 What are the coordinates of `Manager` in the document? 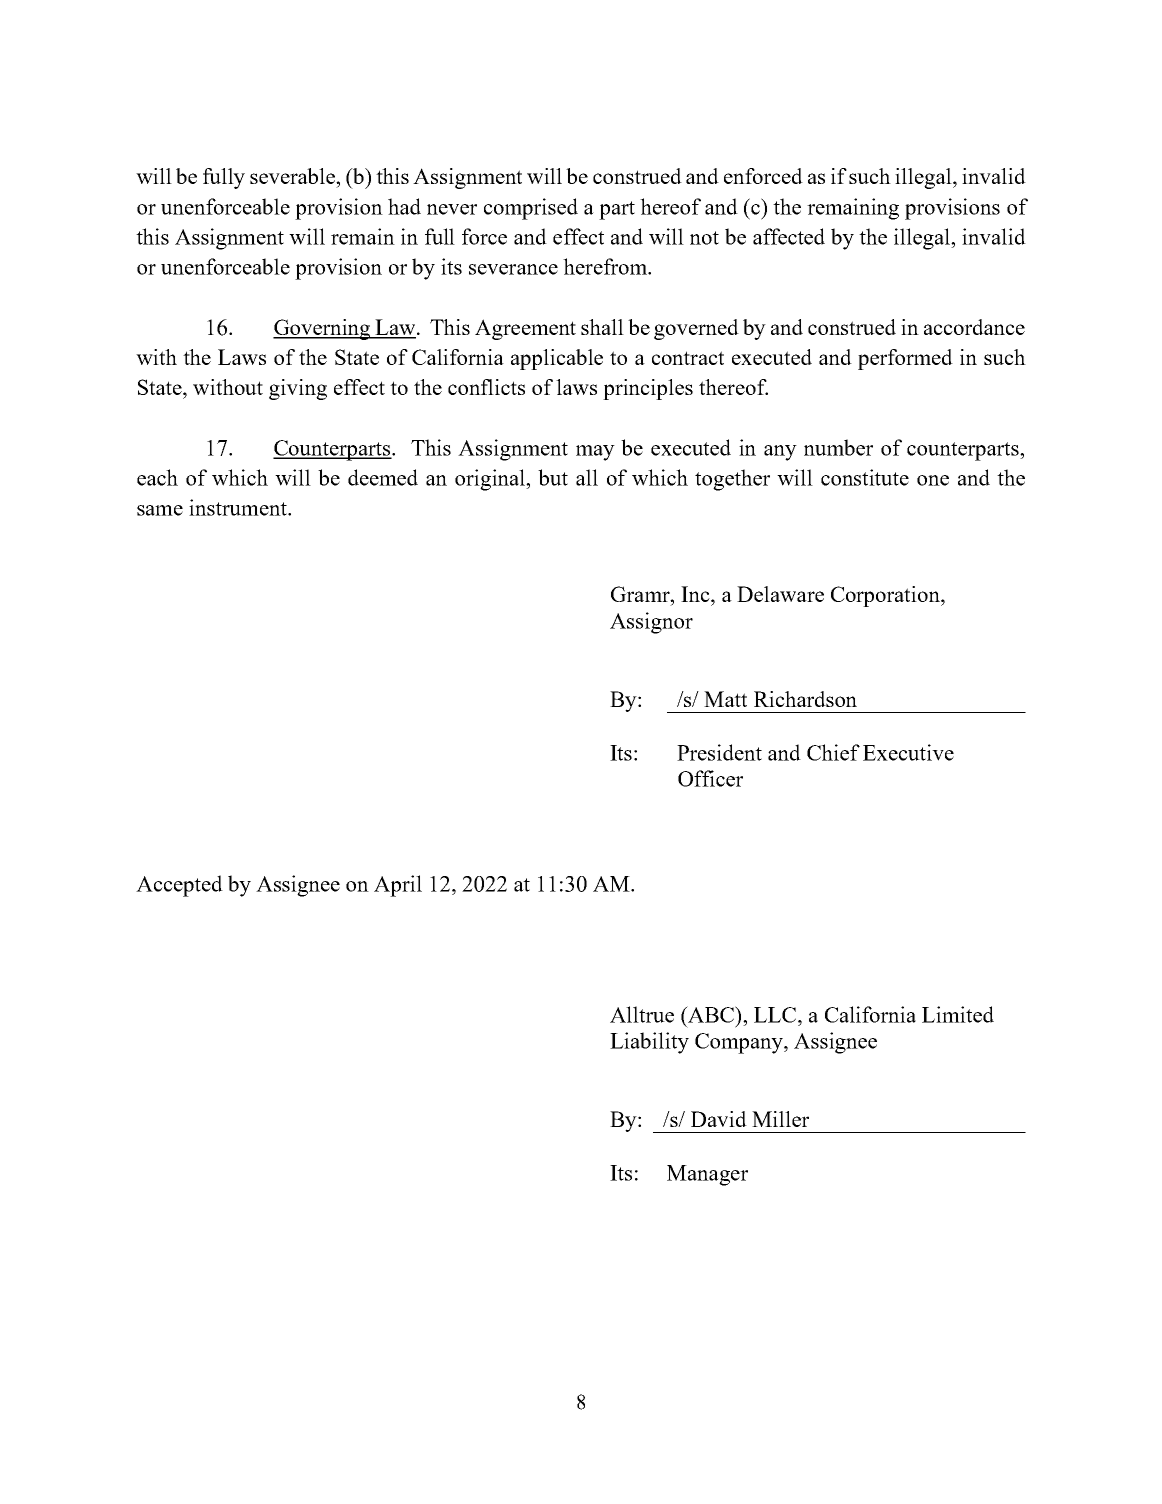 It's located at (707, 1175).
